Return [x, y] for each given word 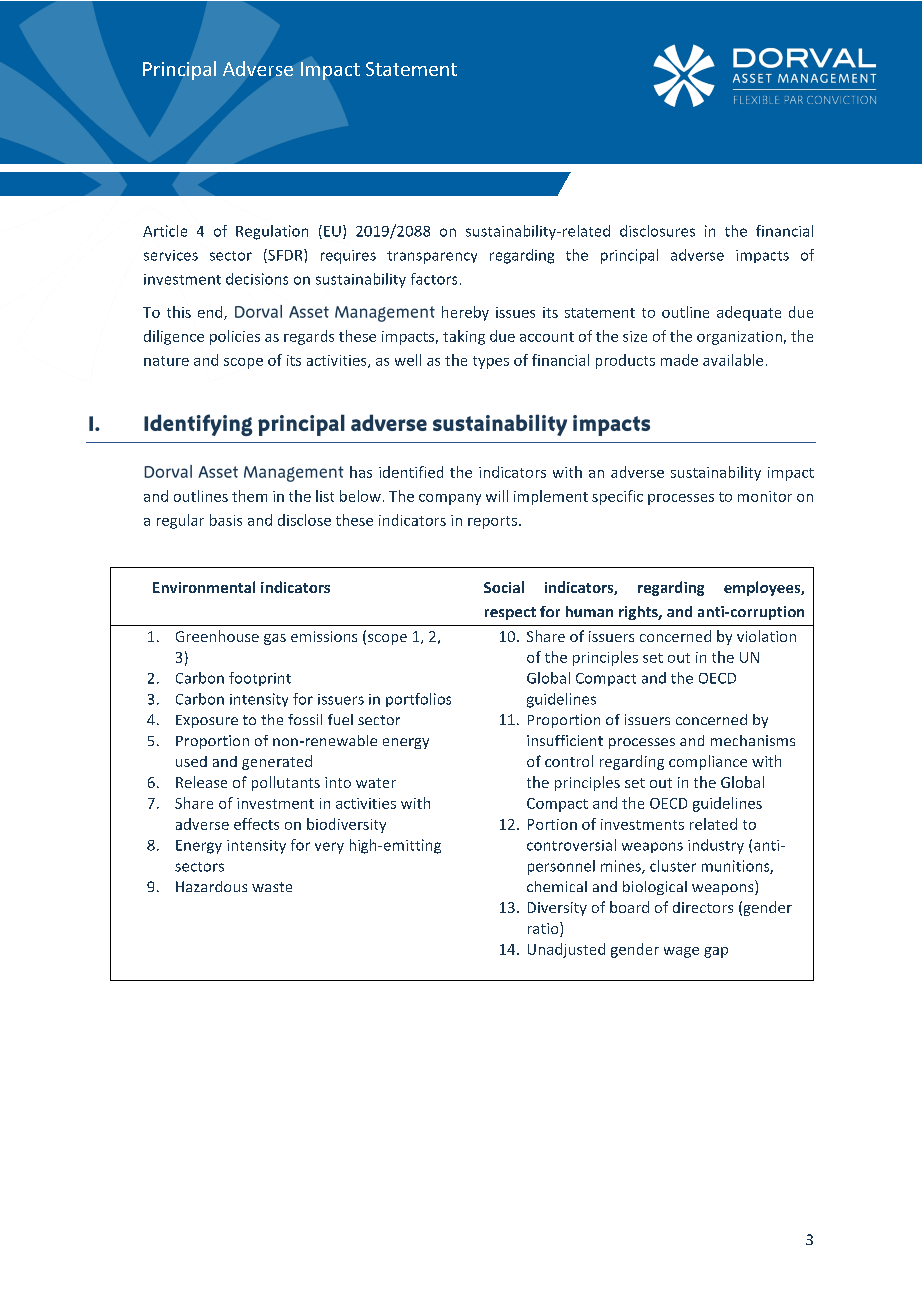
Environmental [204, 587]
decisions [257, 279]
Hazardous [211, 886]
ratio [544, 929]
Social [504, 587]
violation [766, 636]
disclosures [657, 231]
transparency [432, 257]
